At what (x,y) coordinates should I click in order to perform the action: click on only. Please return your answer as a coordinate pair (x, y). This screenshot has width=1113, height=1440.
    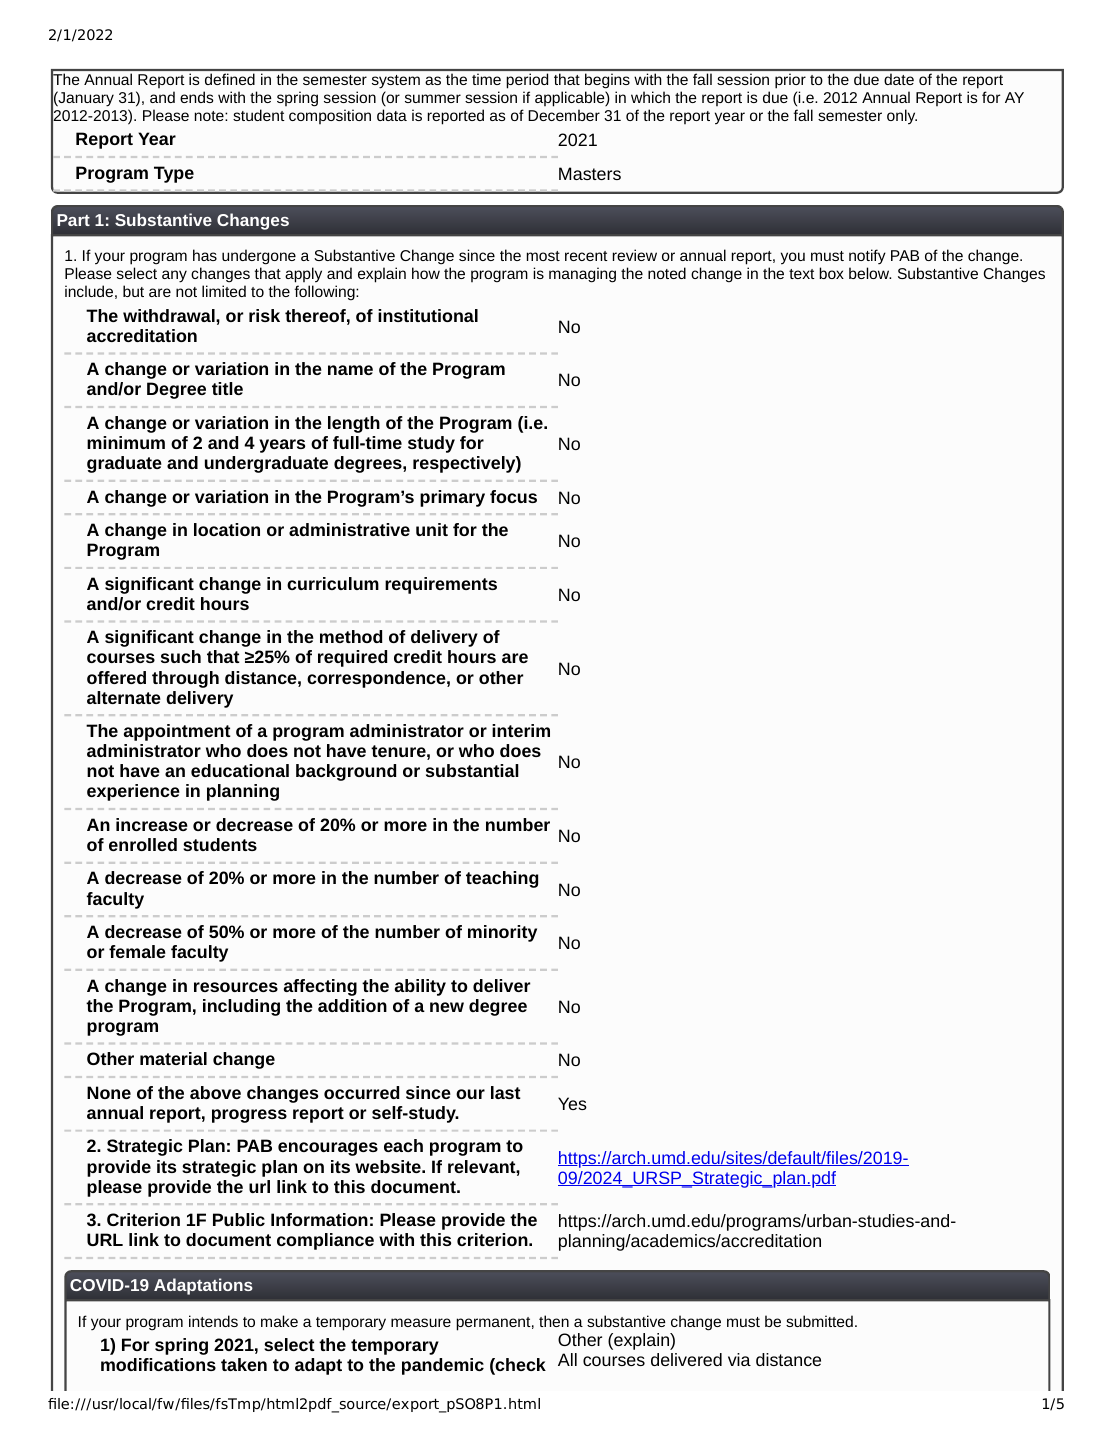
    Looking at the image, I should click on (902, 117).
